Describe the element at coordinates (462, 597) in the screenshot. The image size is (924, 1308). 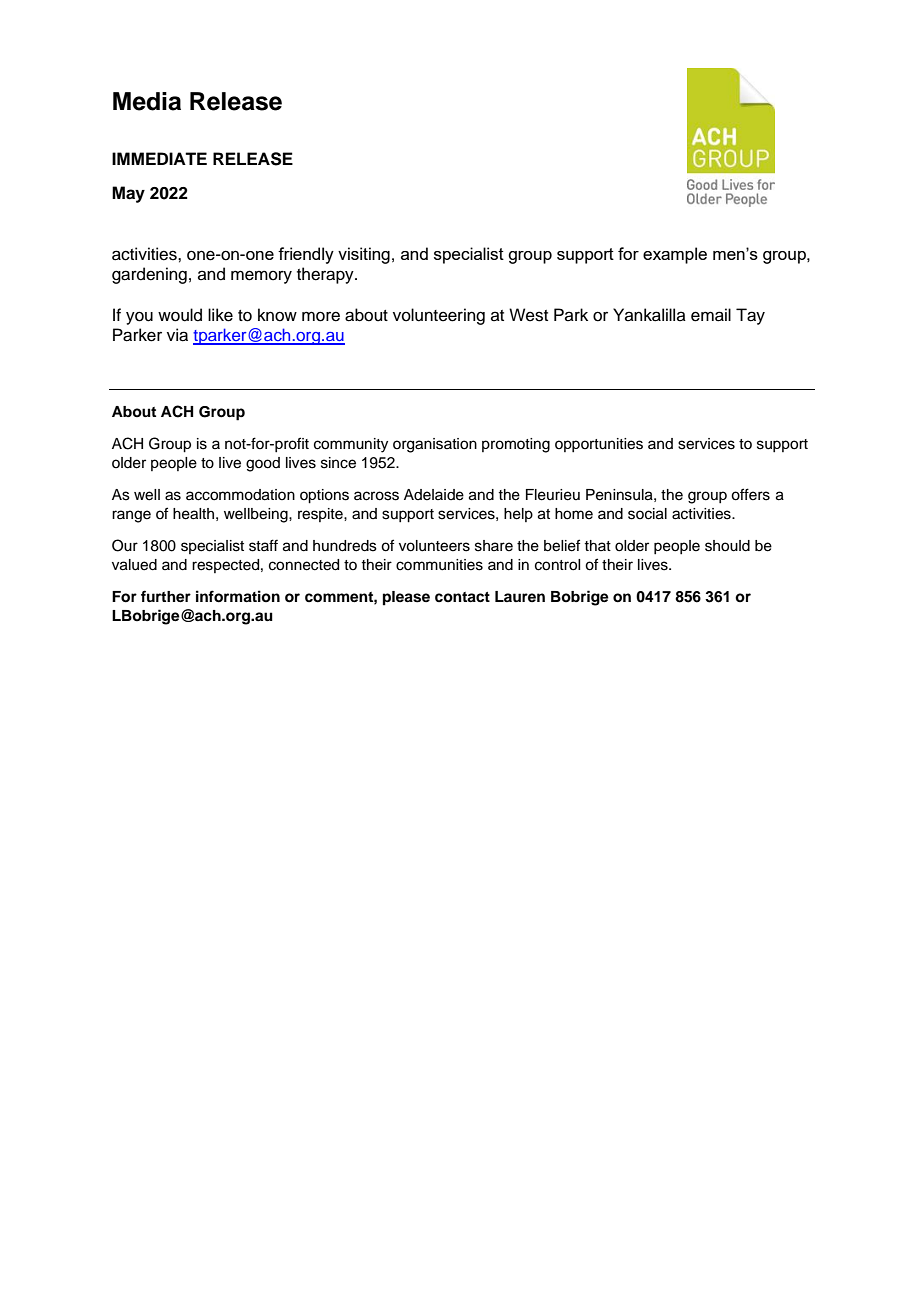
I see `contact` at that location.
